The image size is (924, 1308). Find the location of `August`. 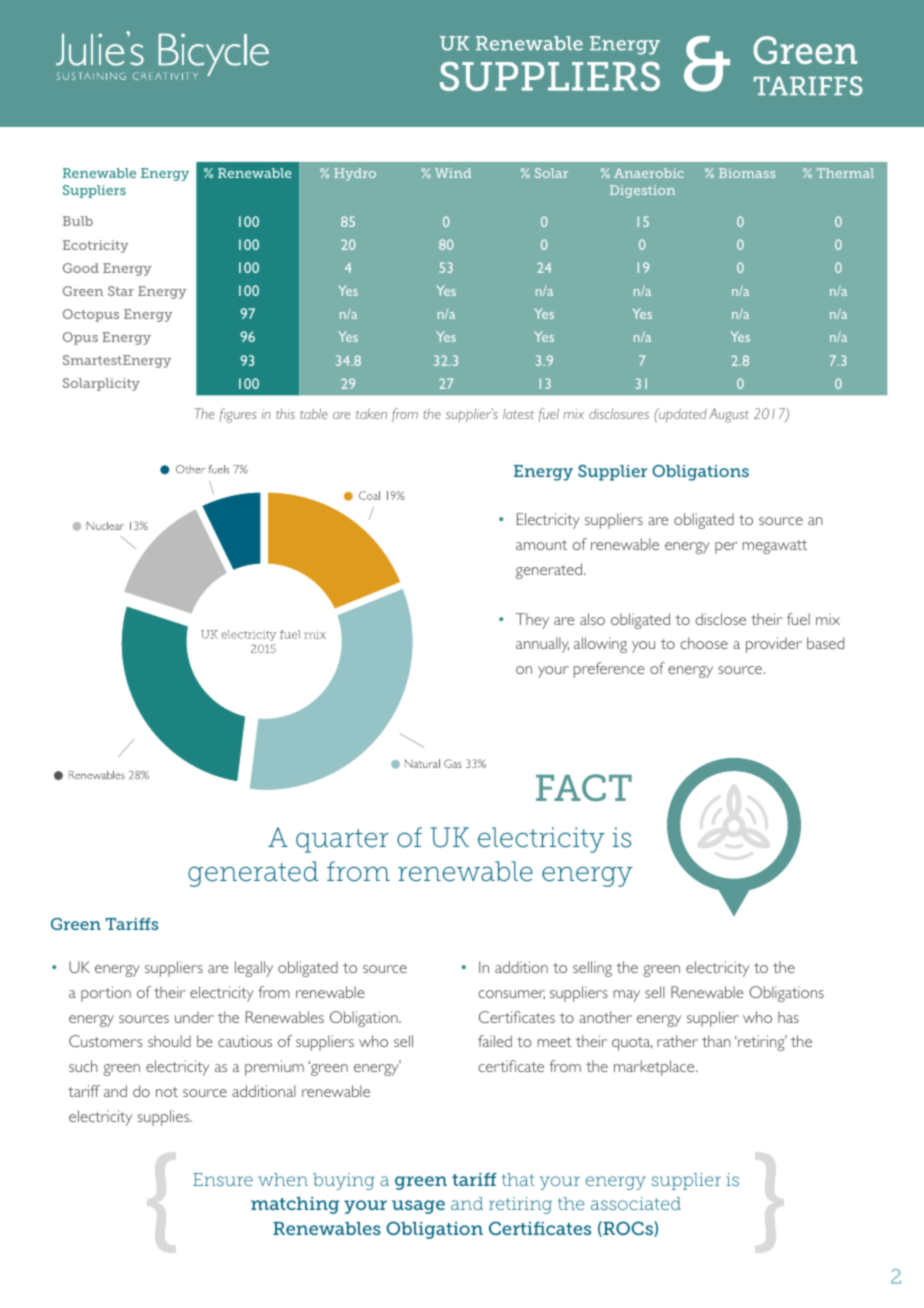

August is located at coordinates (729, 415).
